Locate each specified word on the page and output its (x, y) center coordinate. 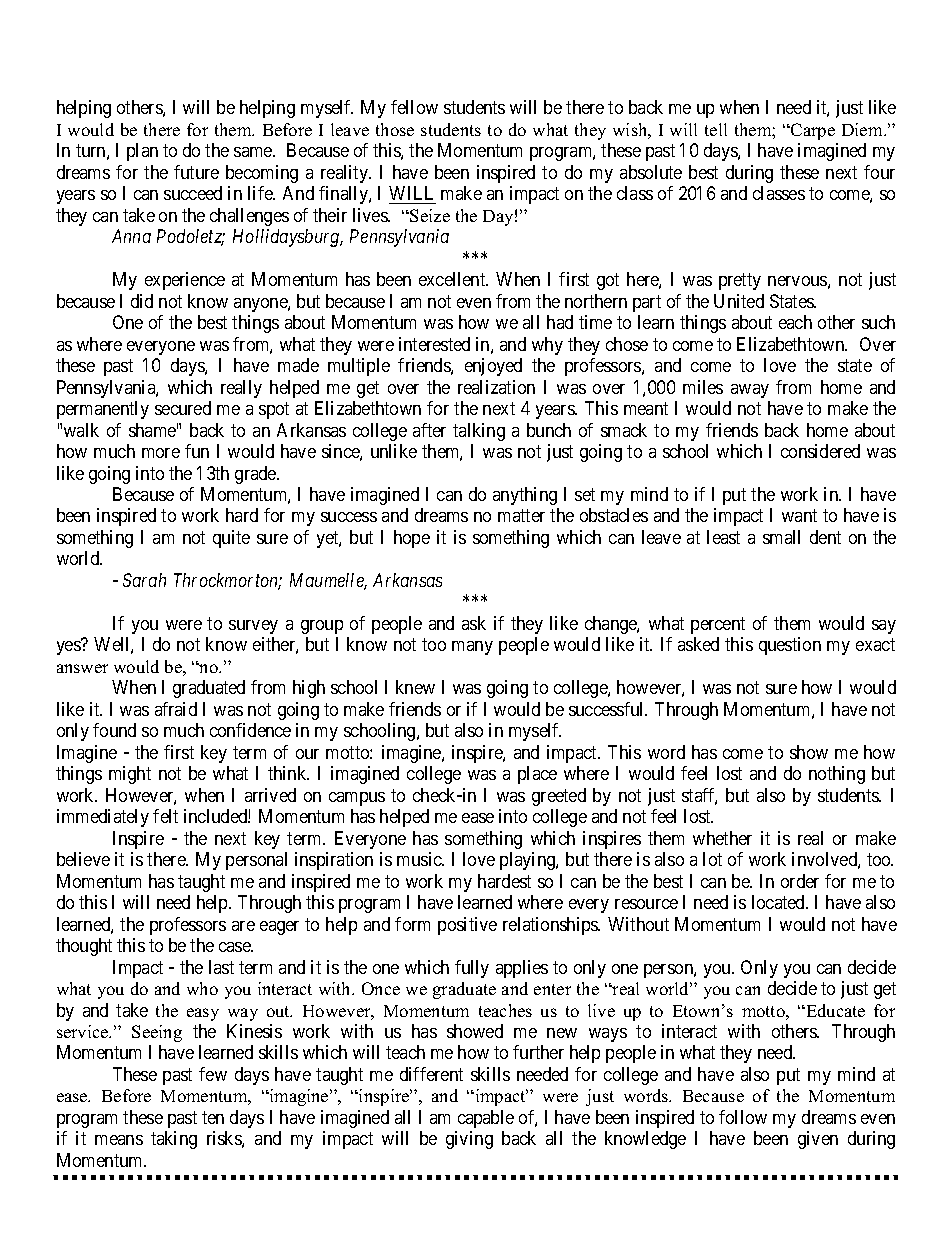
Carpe (812, 131)
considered (820, 451)
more (161, 453)
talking (479, 432)
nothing (837, 775)
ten (213, 1117)
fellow (414, 107)
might (130, 775)
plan (142, 152)
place (537, 775)
